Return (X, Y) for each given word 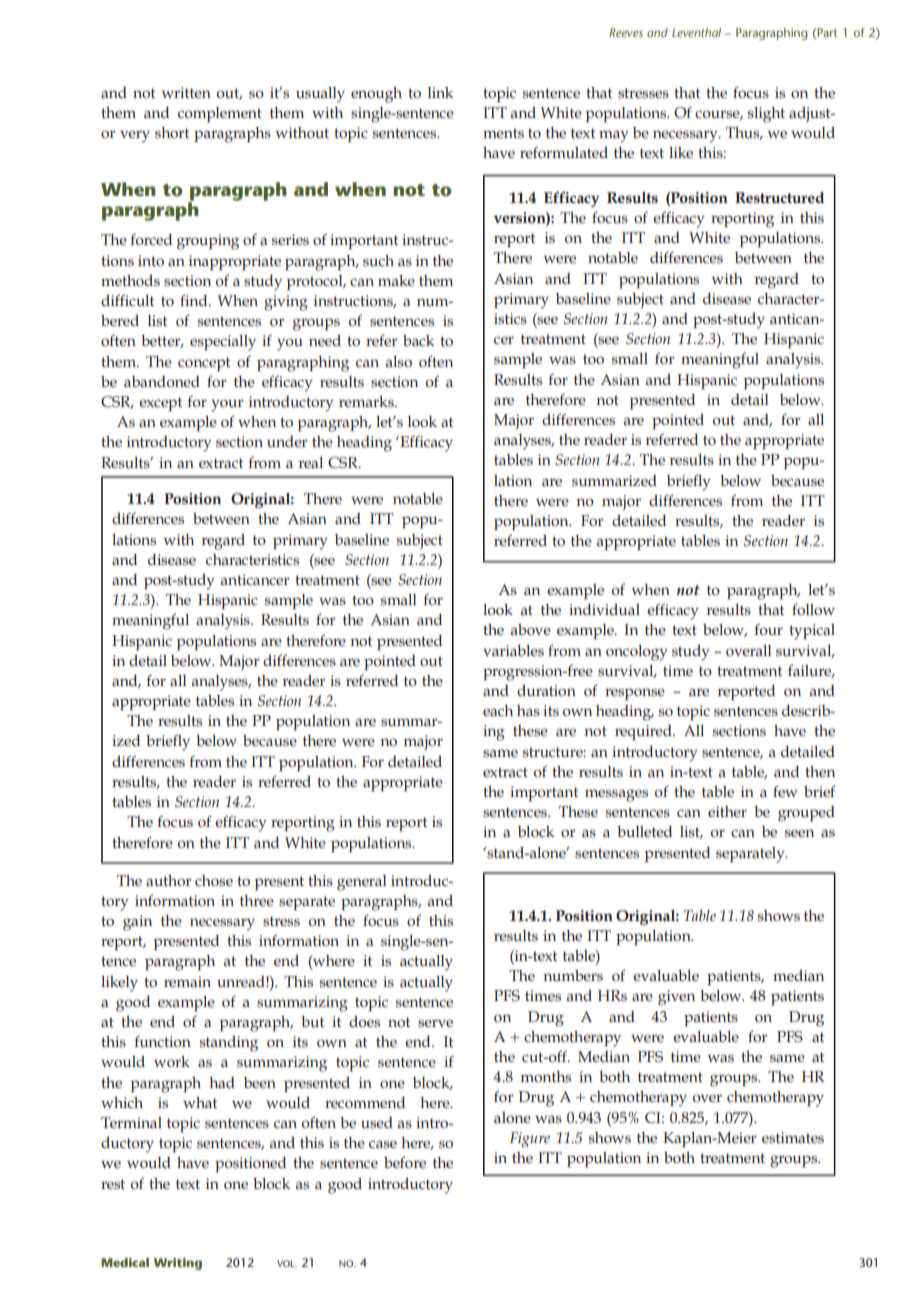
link (440, 92)
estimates (793, 1137)
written (186, 92)
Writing (178, 1264)
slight (766, 115)
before (405, 1162)
